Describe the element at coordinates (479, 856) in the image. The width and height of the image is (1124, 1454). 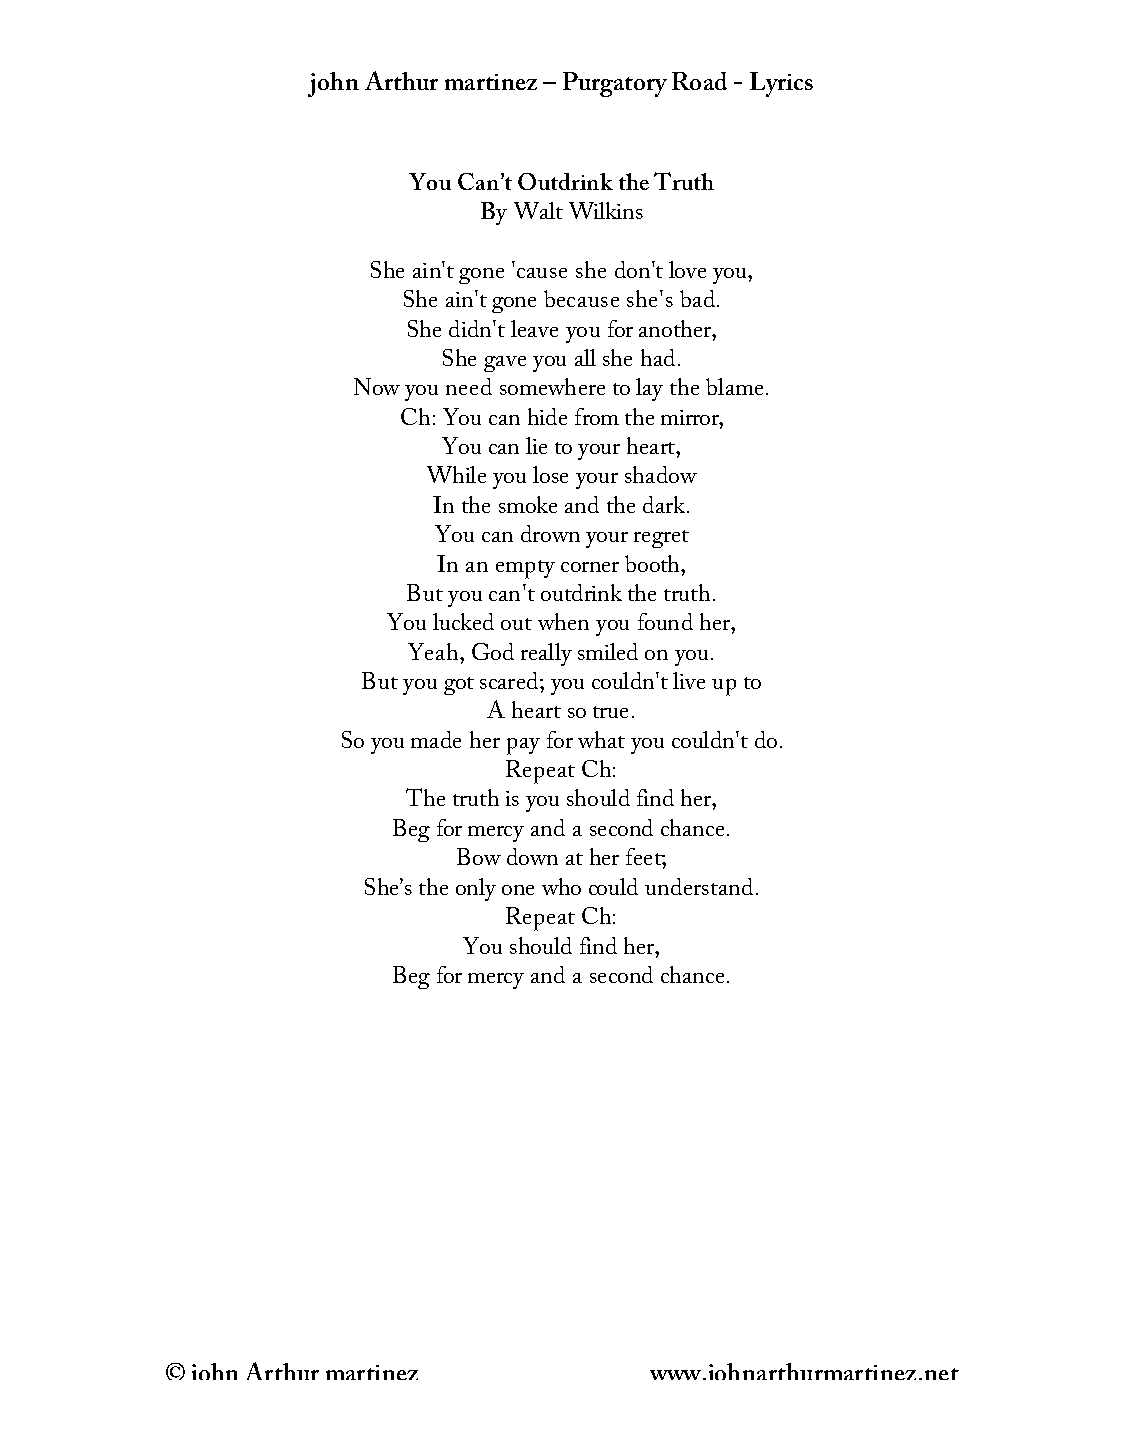
I see `Bow` at that location.
